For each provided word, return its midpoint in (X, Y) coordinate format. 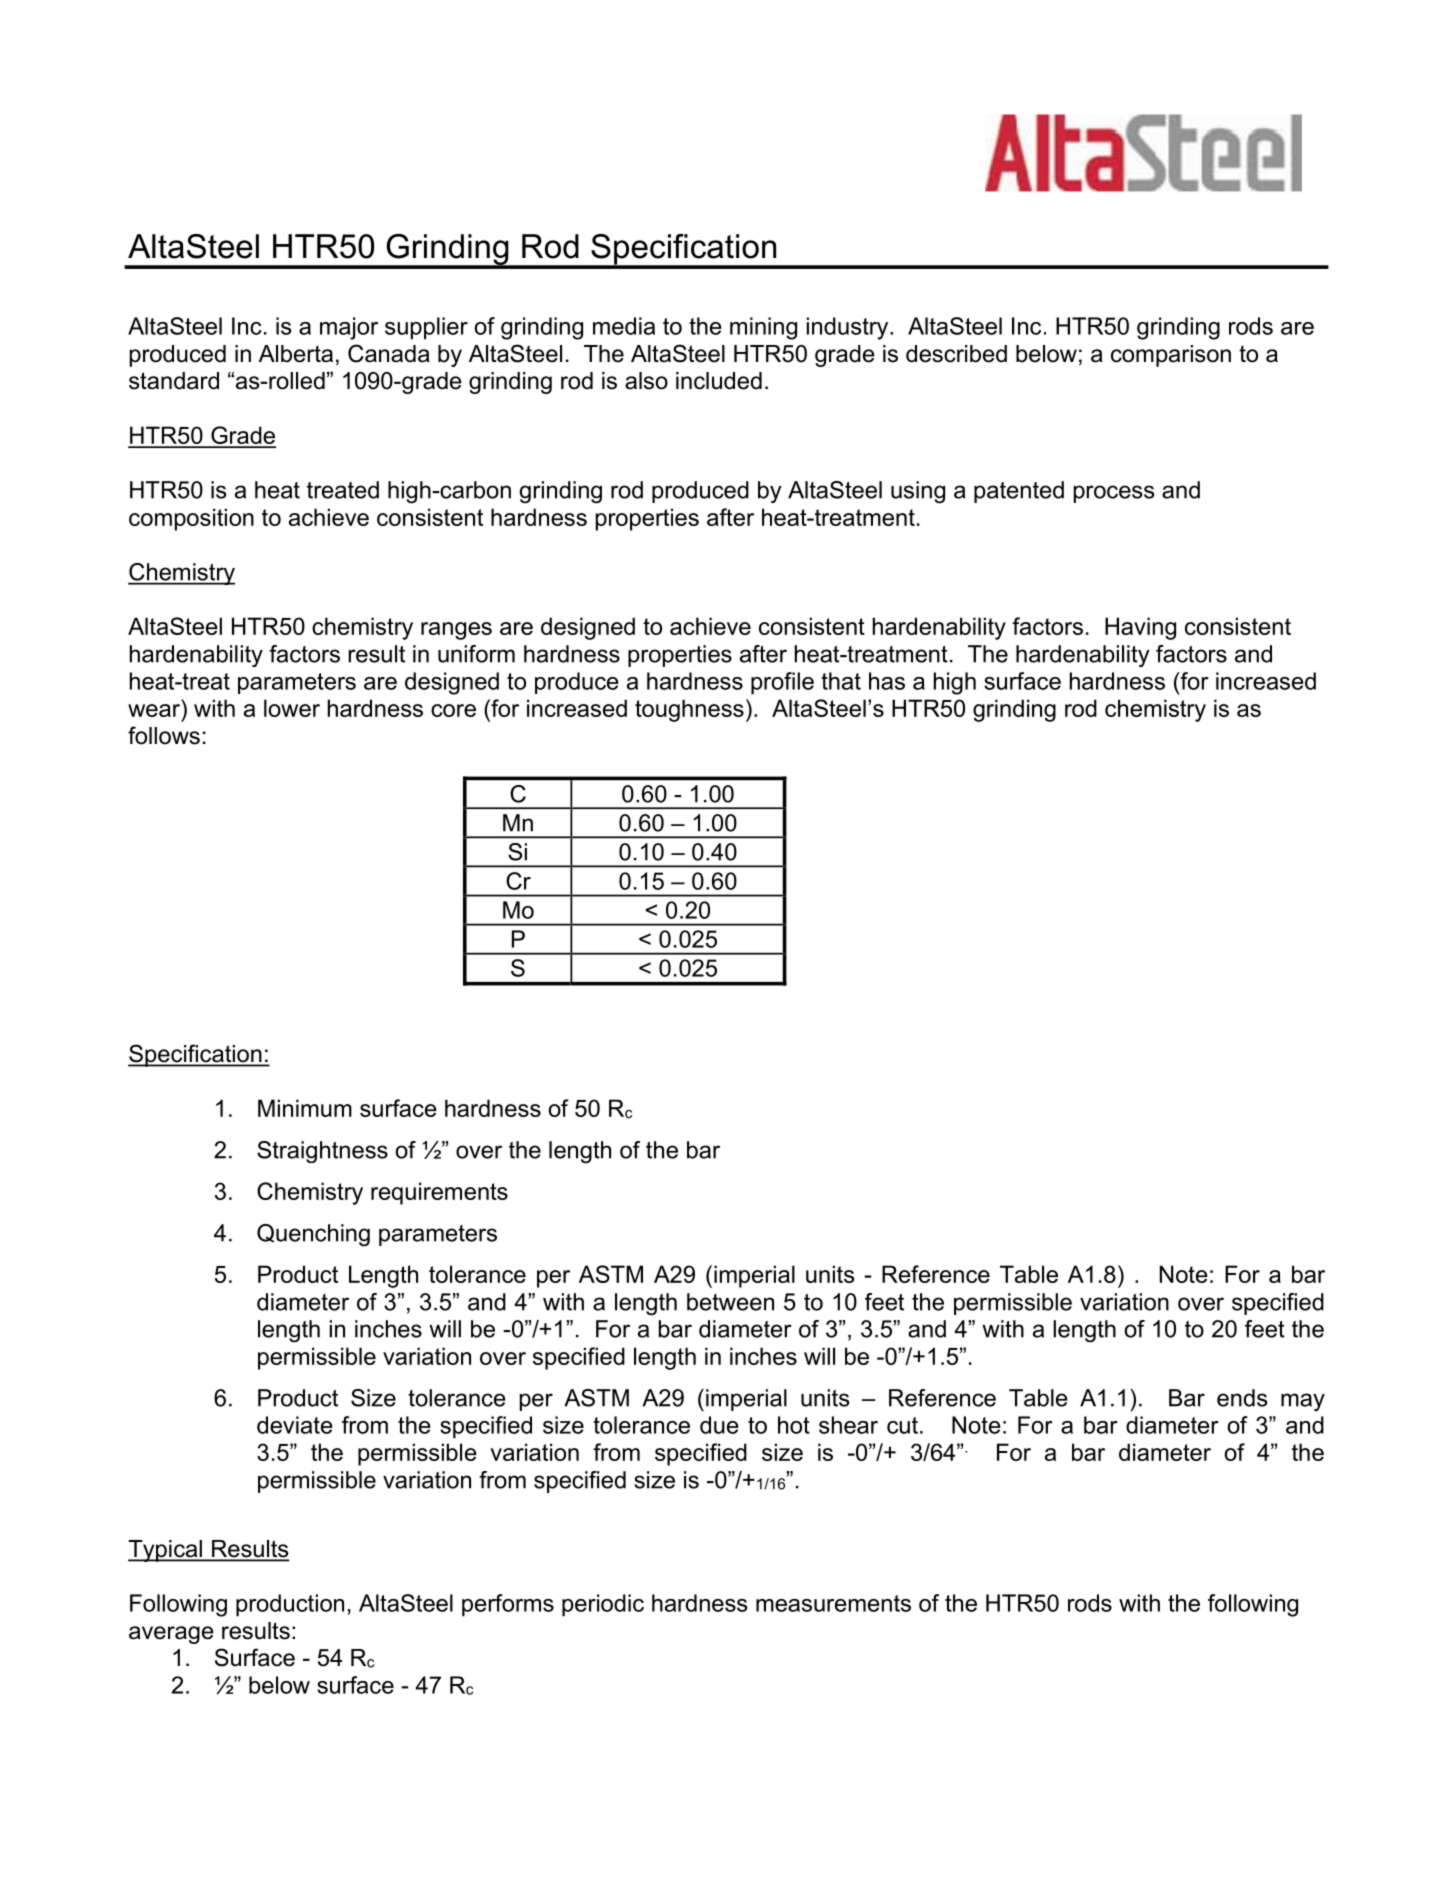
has (887, 681)
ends (1242, 1398)
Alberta (296, 354)
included (719, 381)
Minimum (305, 1108)
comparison (1171, 356)
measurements (833, 1603)
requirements (439, 1193)
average (171, 1635)
